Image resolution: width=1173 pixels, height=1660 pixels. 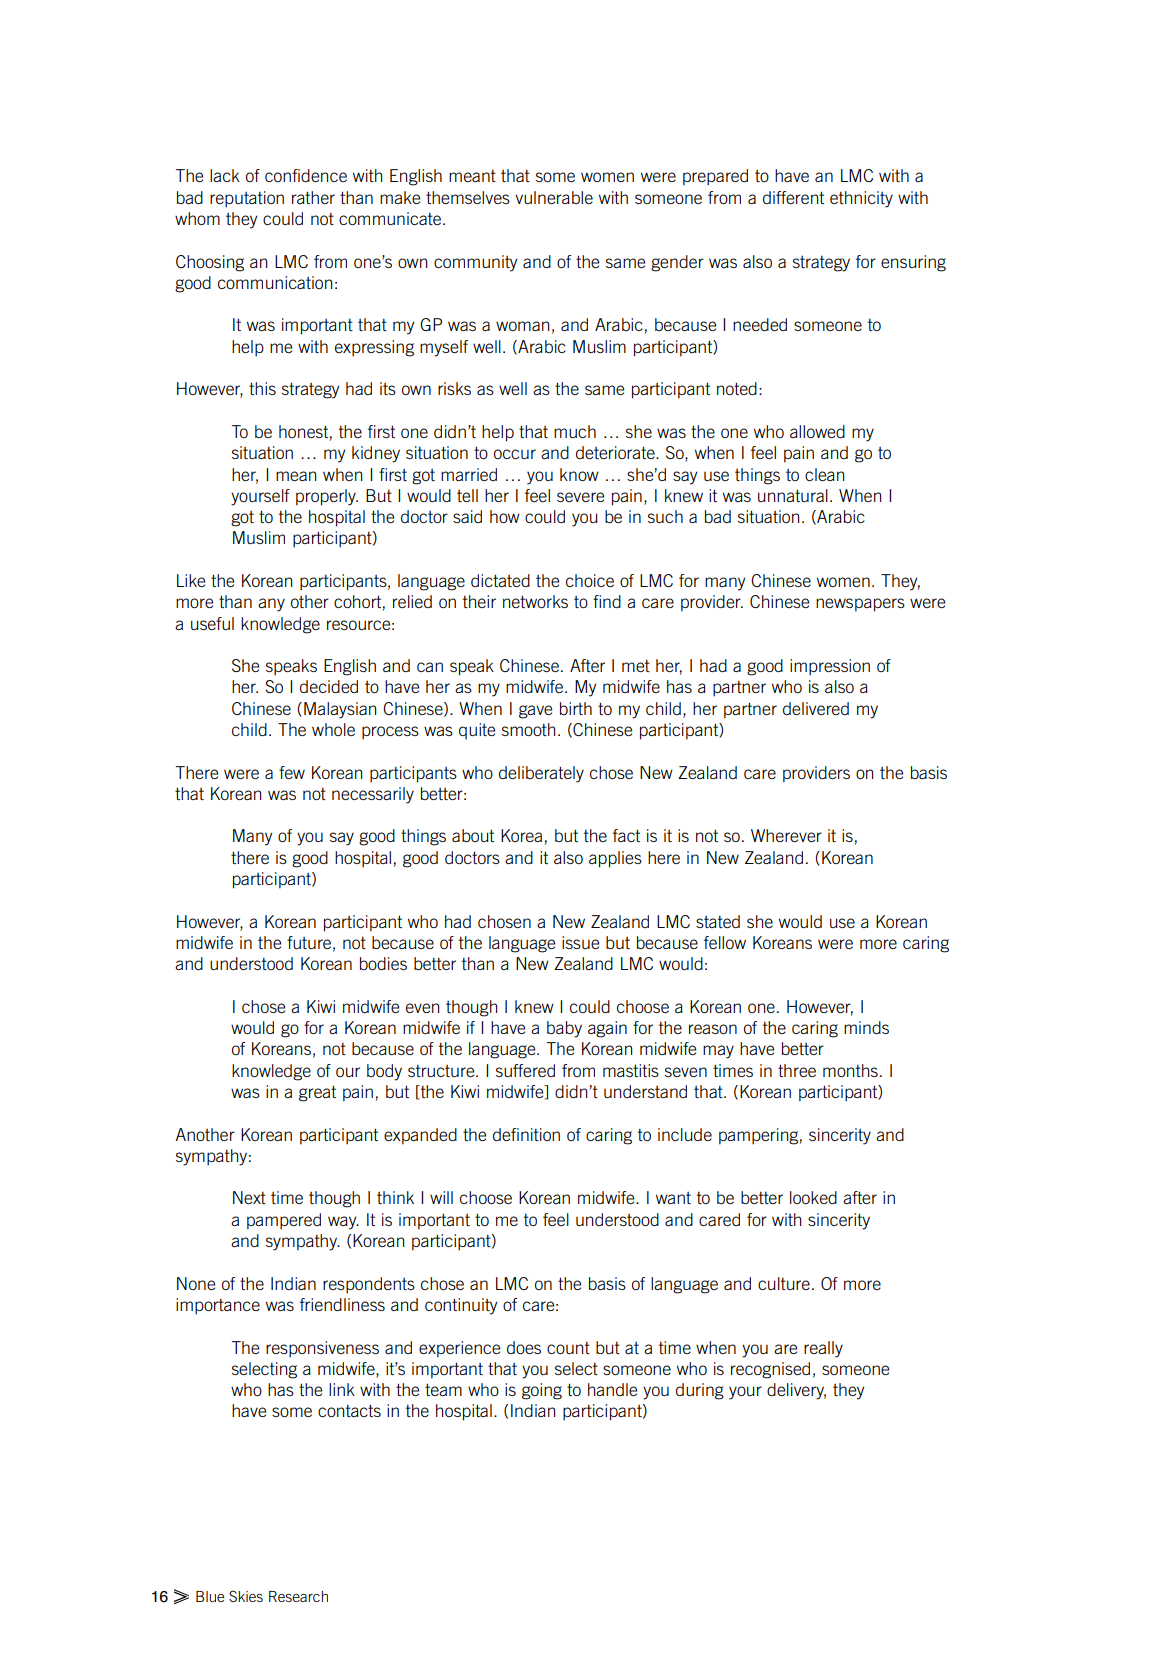 I want to click on reputation, so click(x=247, y=199).
